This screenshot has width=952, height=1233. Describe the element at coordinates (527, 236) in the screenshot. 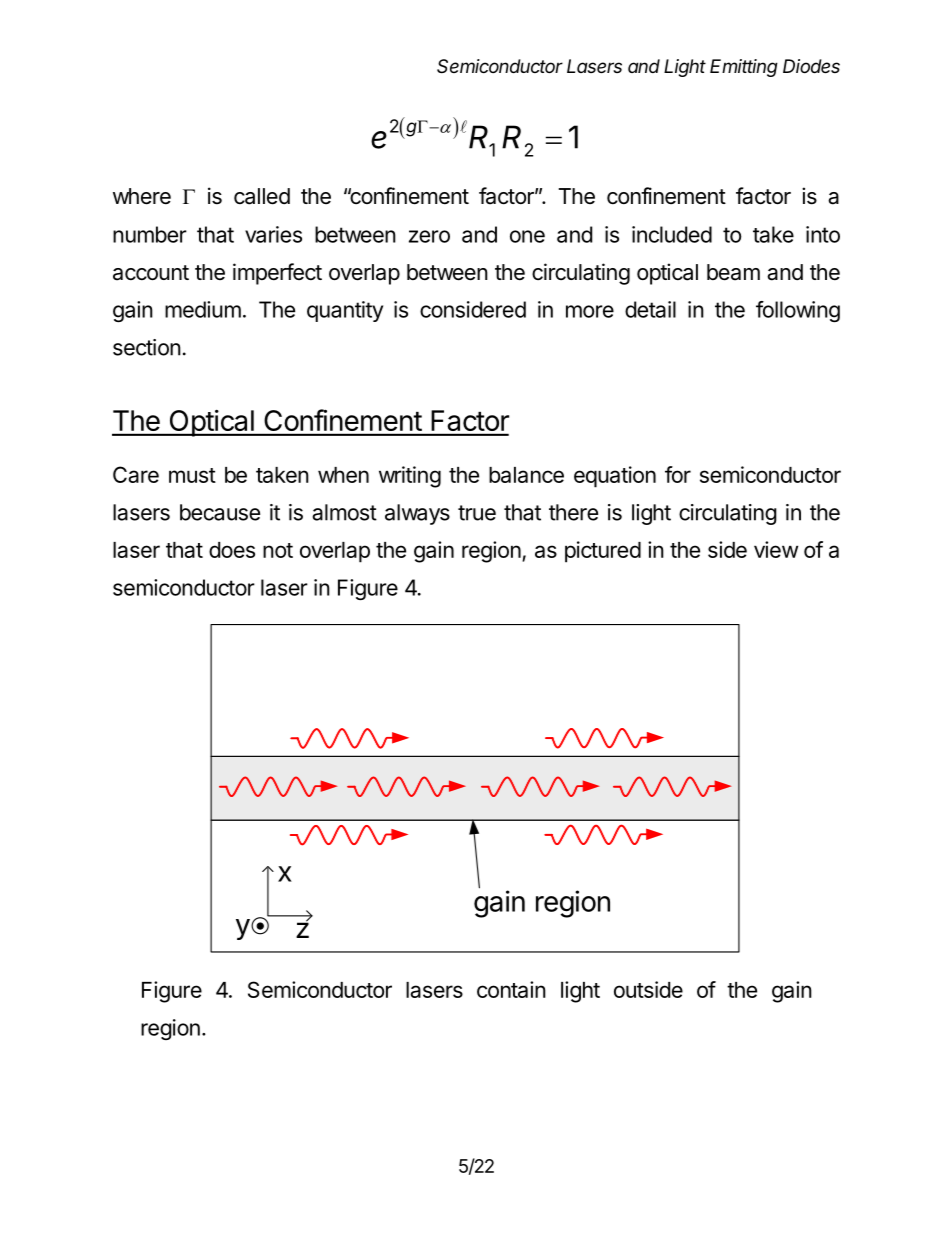

I see `one` at that location.
